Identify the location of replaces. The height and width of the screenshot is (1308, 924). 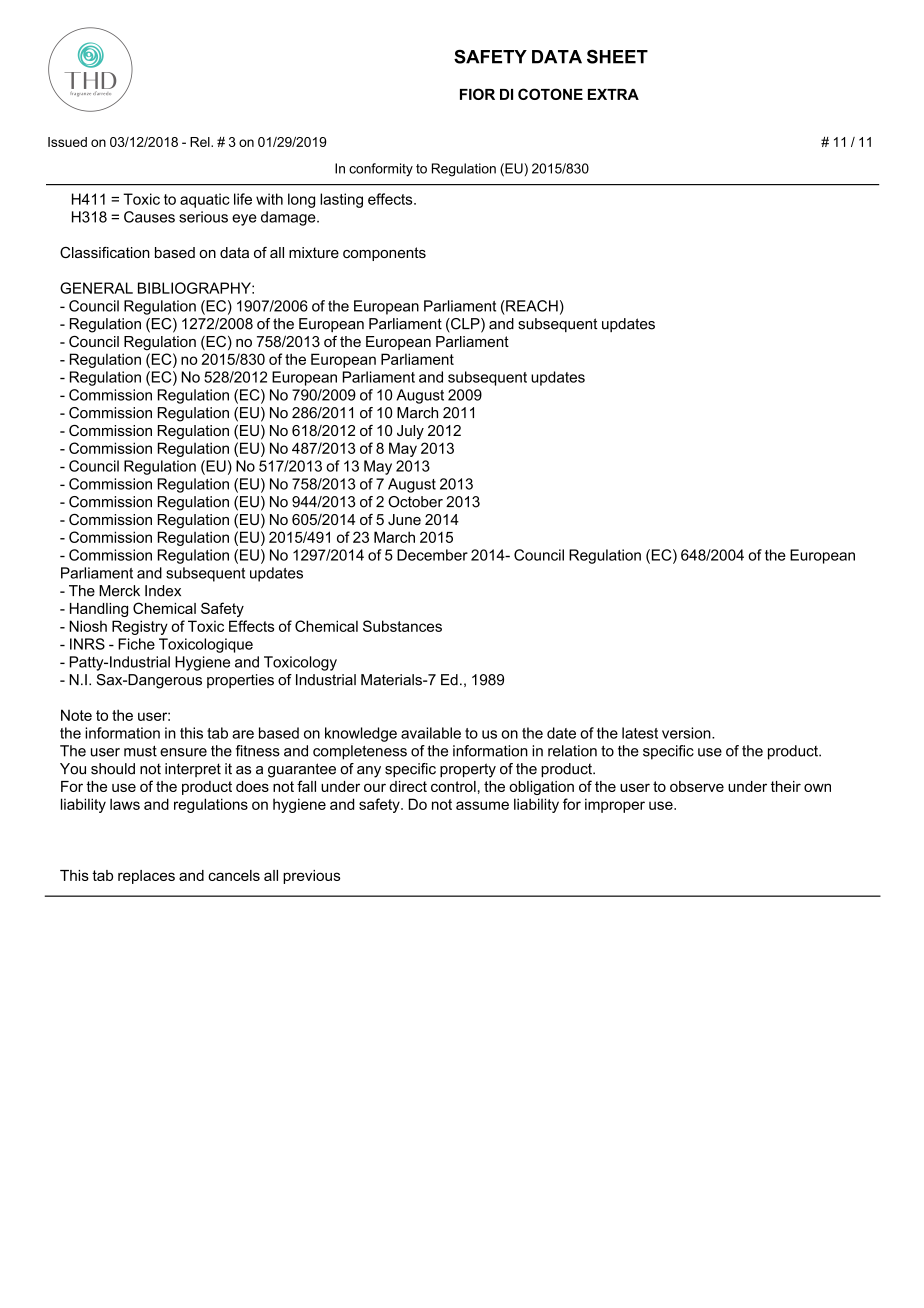
(146, 877).
